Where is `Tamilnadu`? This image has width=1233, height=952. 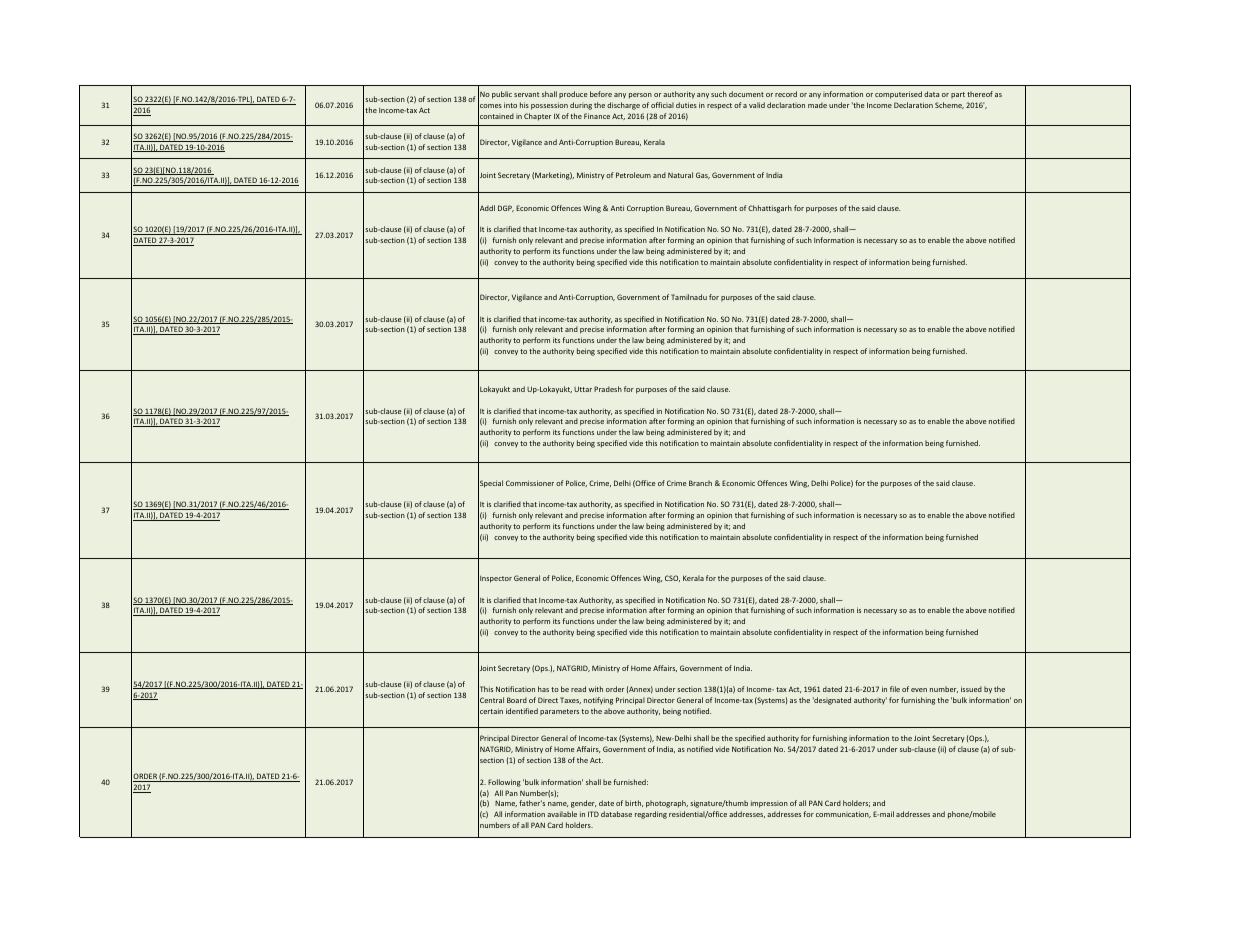 Tamilnadu is located at coordinates (689, 297).
